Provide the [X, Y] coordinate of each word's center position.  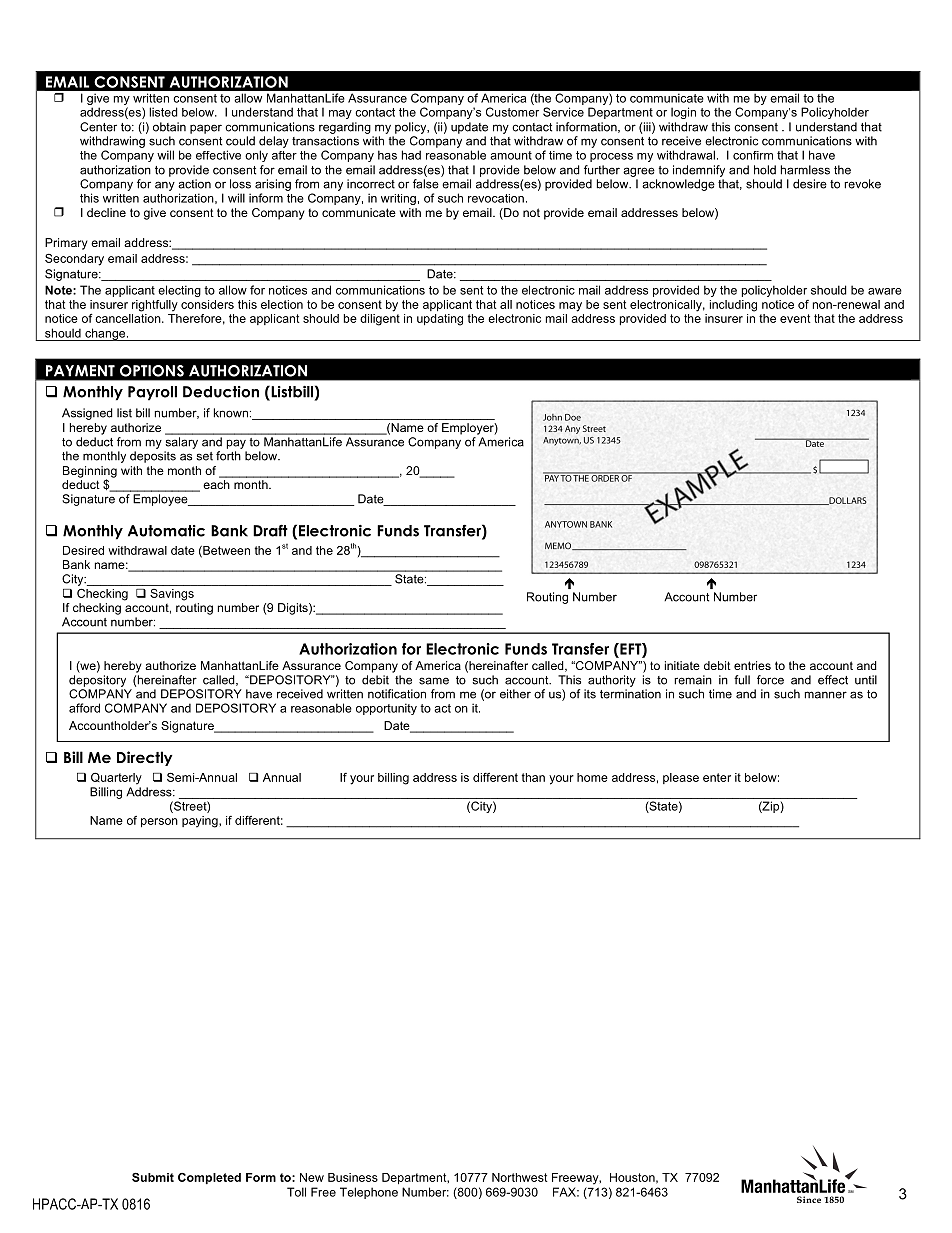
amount [511, 155]
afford [84, 708]
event [795, 318]
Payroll [152, 393]
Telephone [369, 1193]
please [681, 778]
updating [440, 320]
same [434, 681]
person [159, 822]
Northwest [520, 1177]
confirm [753, 155]
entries [752, 665]
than [533, 777]
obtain [169, 127]
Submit [153, 1177]
